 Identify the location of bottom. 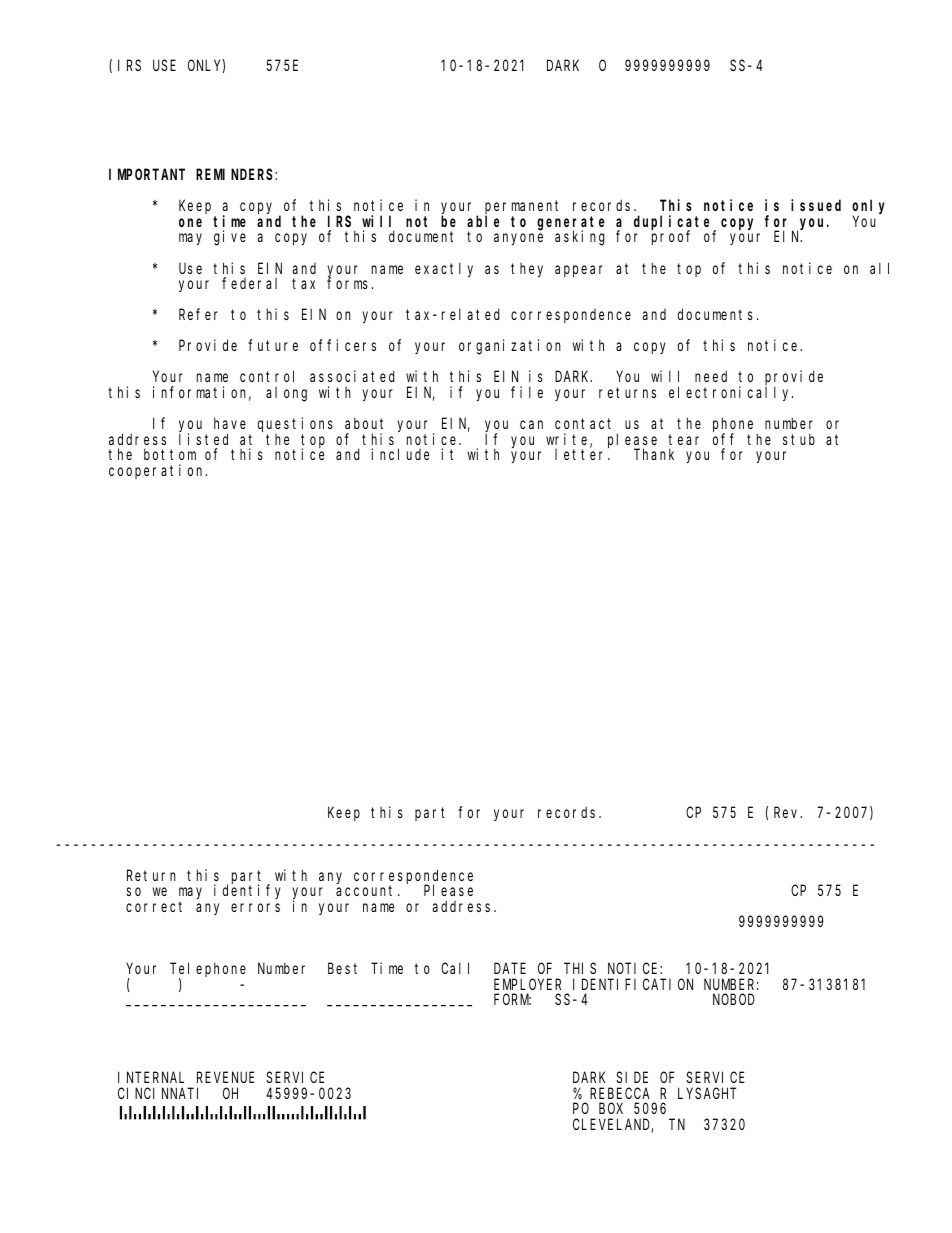
(170, 454).
